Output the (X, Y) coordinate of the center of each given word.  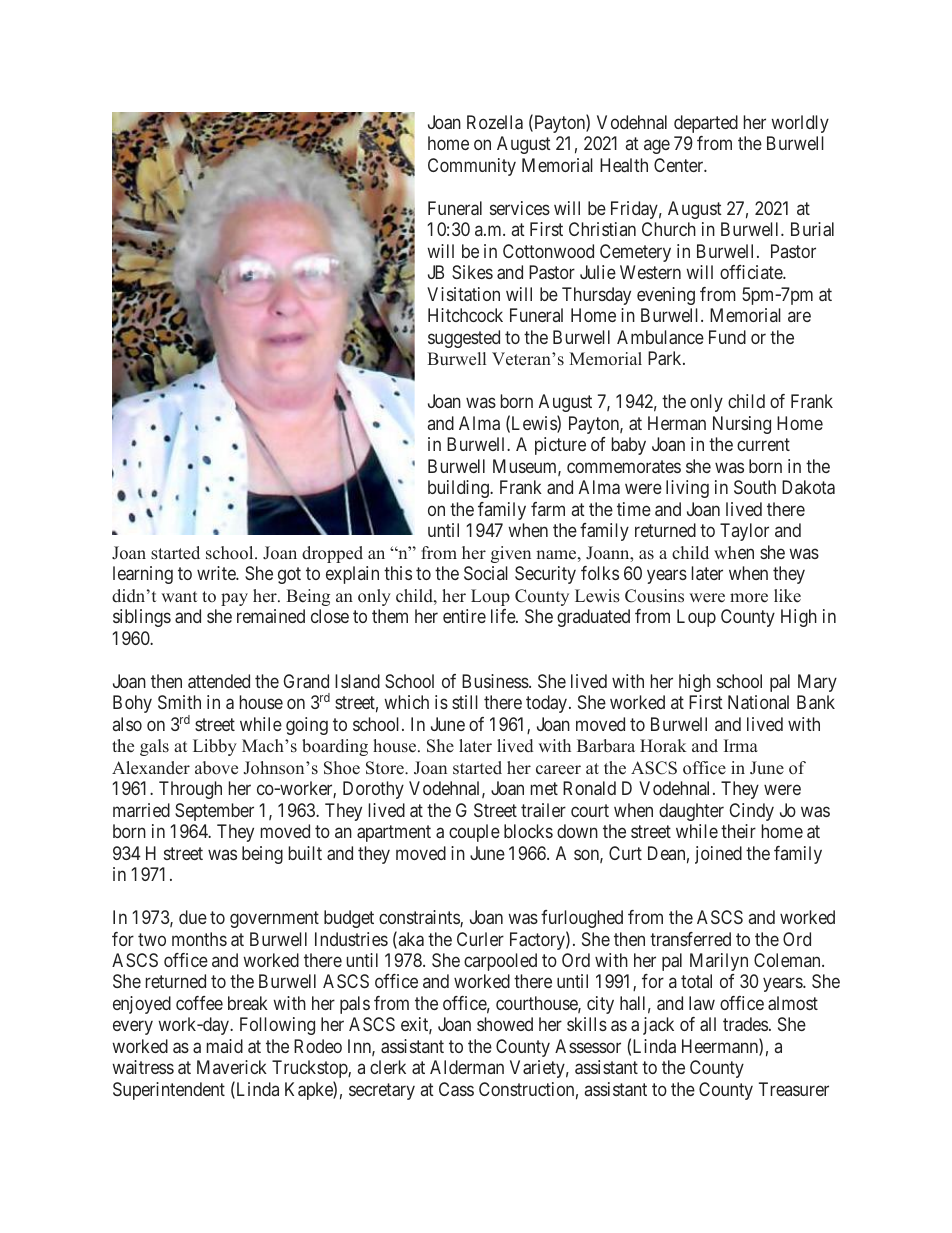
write (217, 573)
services (520, 208)
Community (472, 167)
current (763, 445)
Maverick (232, 1067)
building (459, 489)
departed (706, 124)
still (465, 702)
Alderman (467, 1067)
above (216, 768)
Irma (741, 745)
